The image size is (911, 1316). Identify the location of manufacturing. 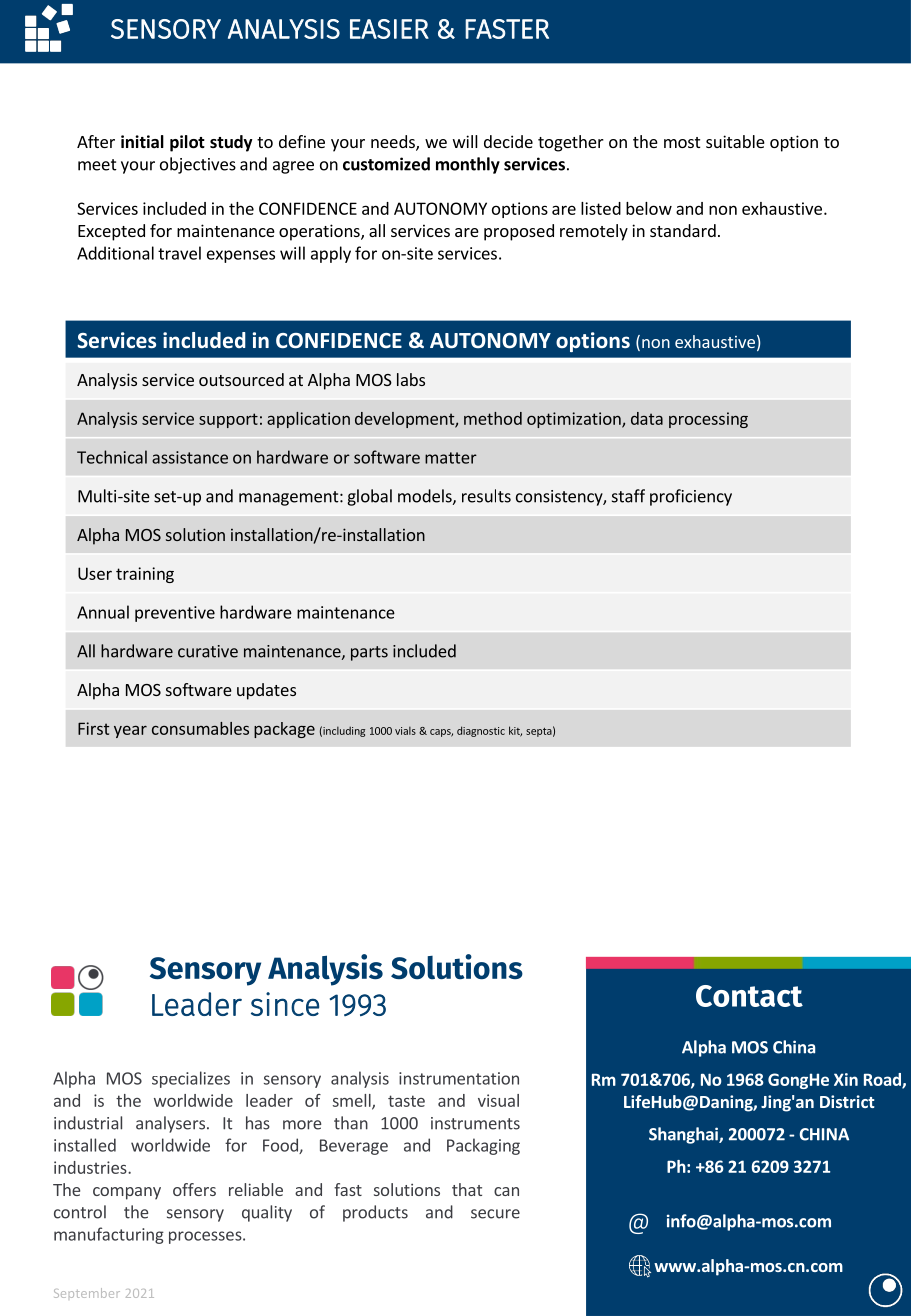
(109, 1235).
